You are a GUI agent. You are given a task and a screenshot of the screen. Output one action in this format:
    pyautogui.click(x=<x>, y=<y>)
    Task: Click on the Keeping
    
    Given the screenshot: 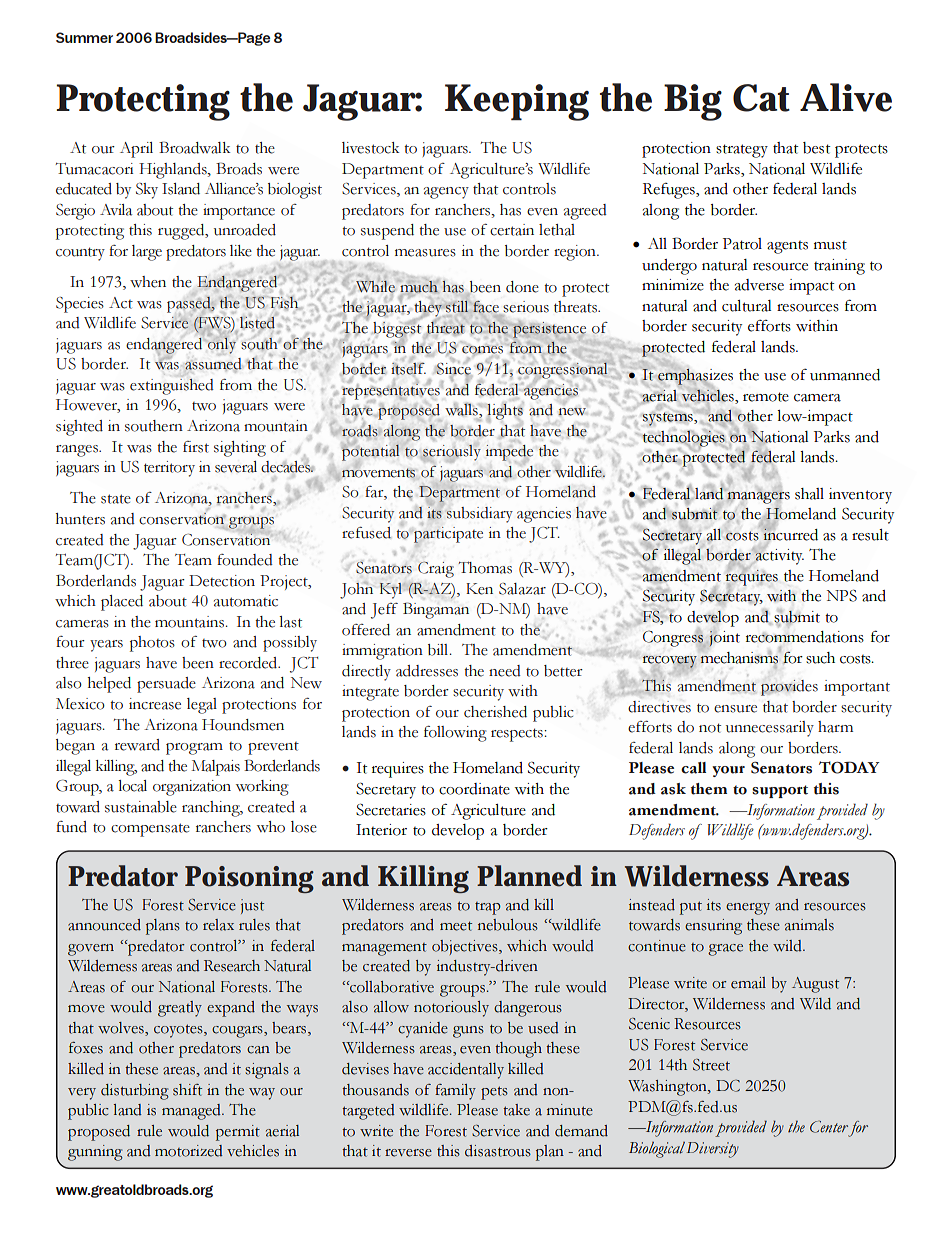 What is the action you would take?
    pyautogui.click(x=517, y=102)
